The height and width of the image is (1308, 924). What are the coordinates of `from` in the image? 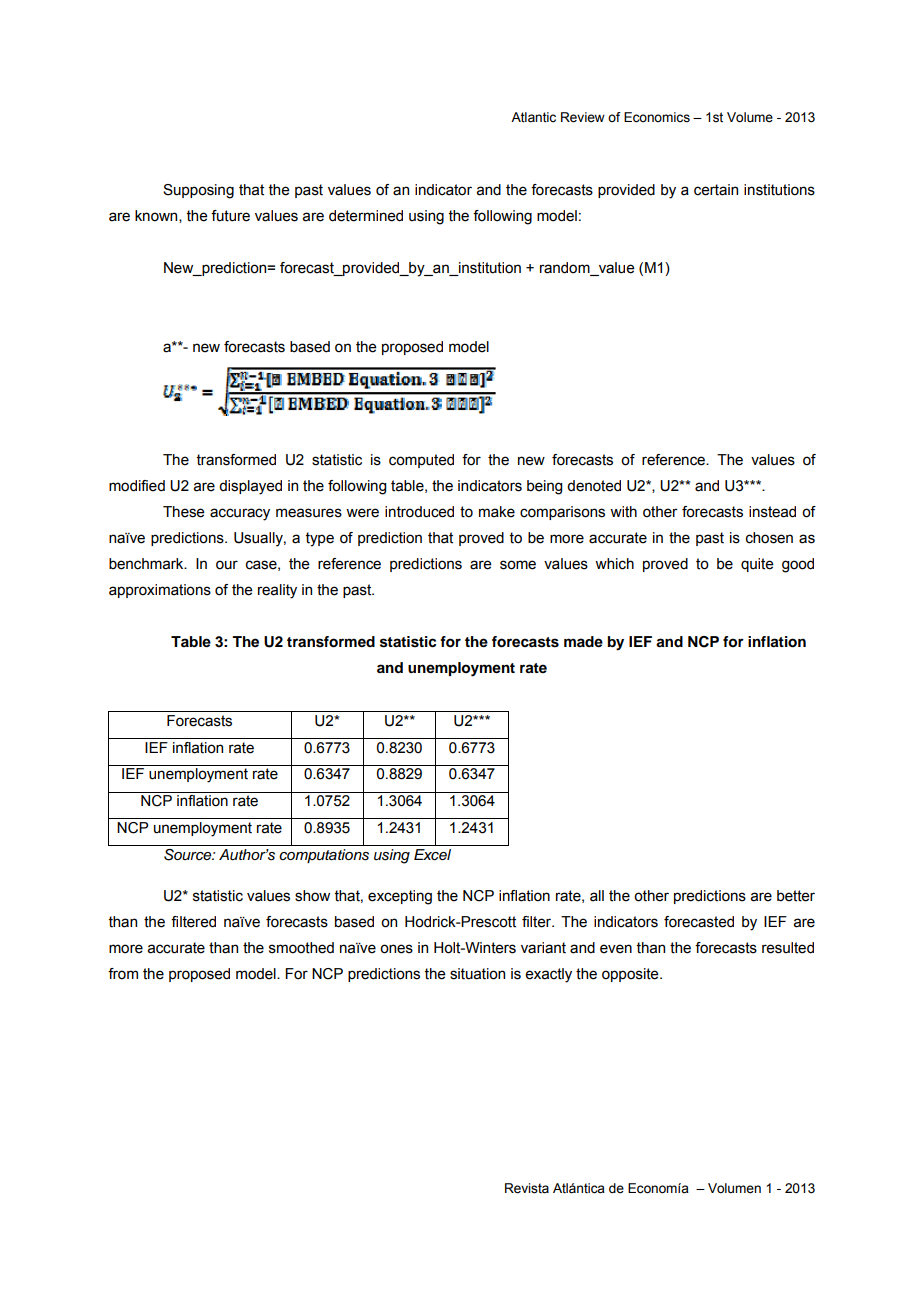 It's located at (123, 974).
